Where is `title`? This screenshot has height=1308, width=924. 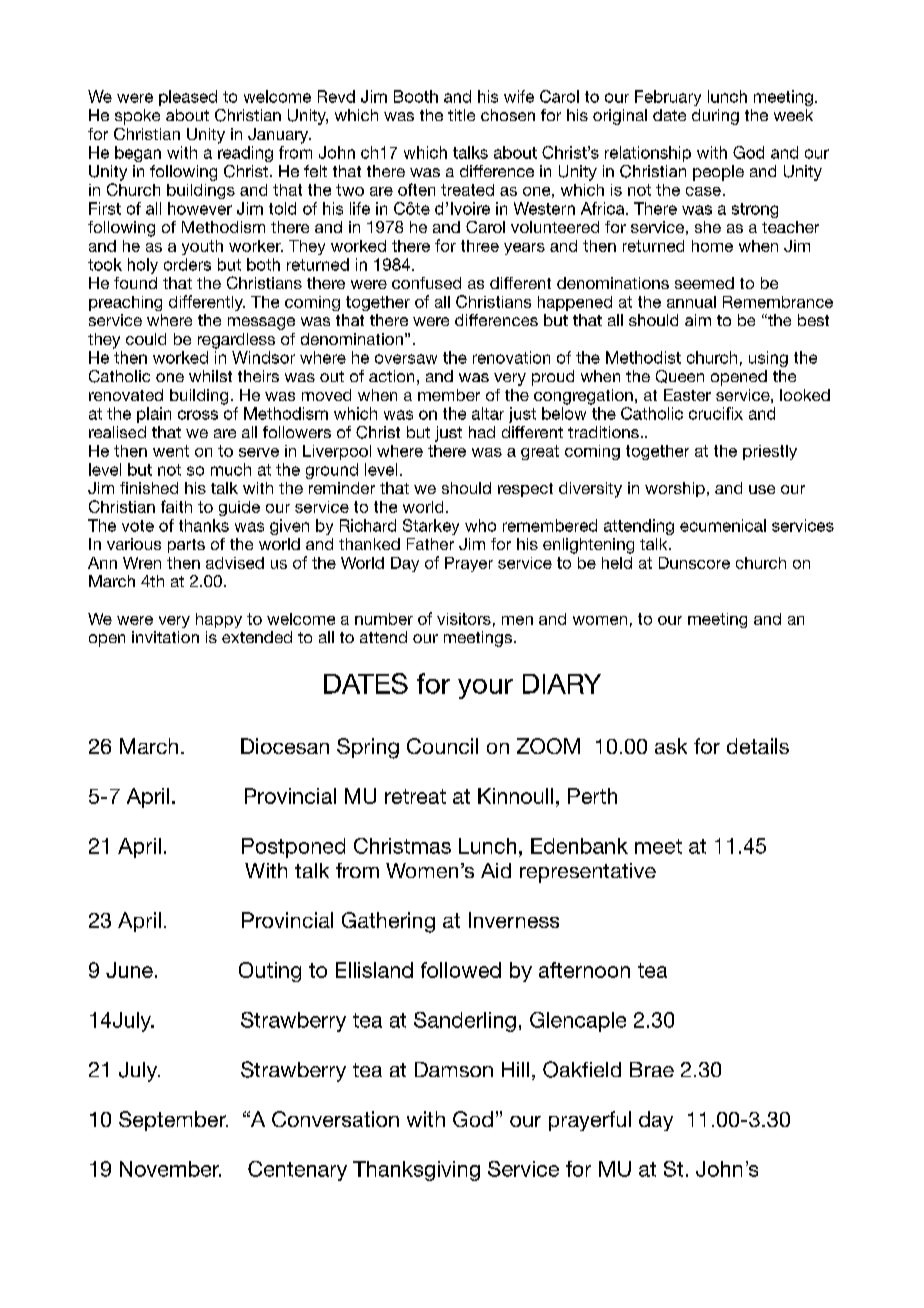
title is located at coordinates (461, 115).
